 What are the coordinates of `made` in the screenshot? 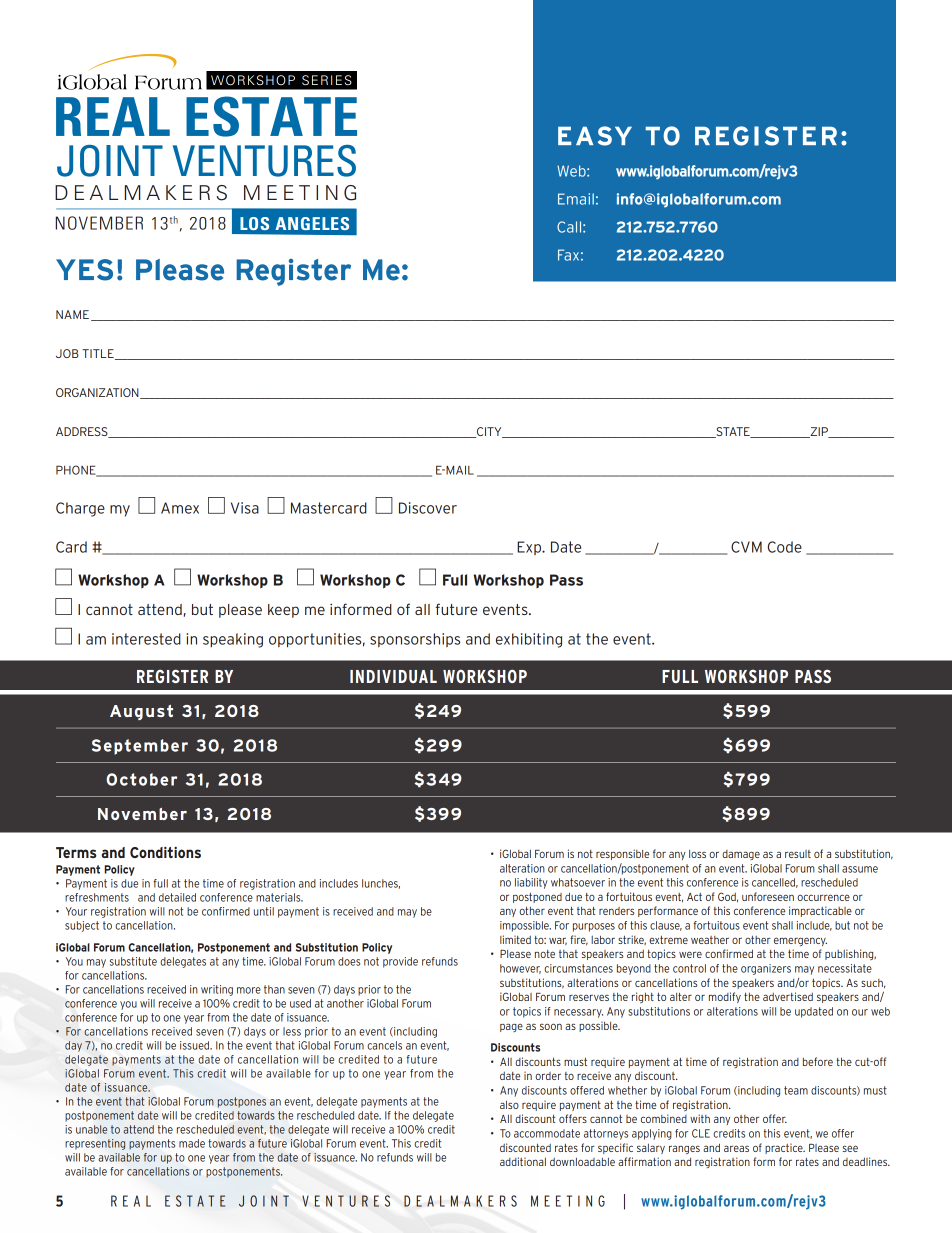 It's located at (192, 1143).
